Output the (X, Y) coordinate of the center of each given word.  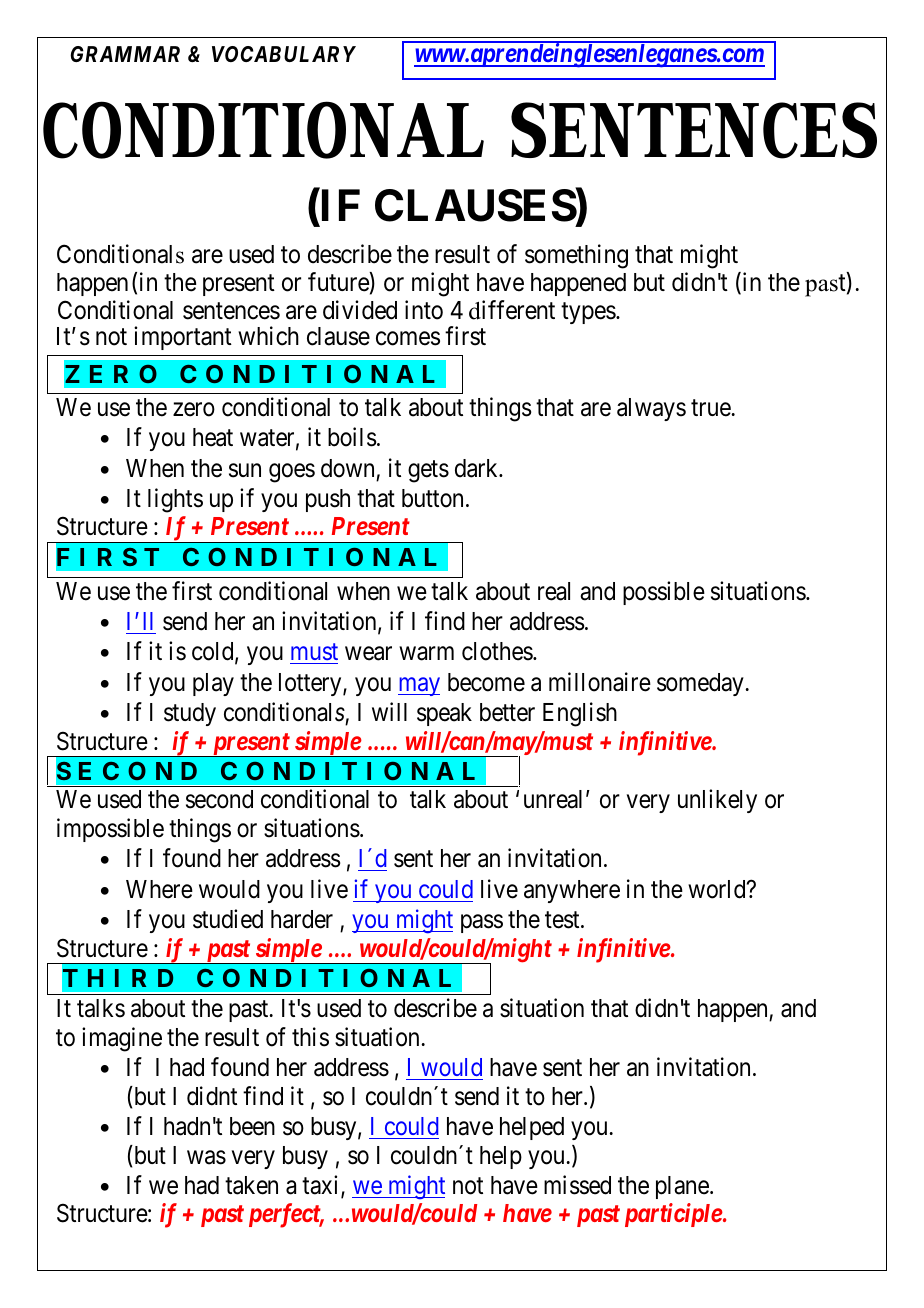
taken (251, 1185)
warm (426, 654)
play (213, 684)
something (576, 256)
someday (701, 684)
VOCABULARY (284, 54)
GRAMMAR (125, 54)
